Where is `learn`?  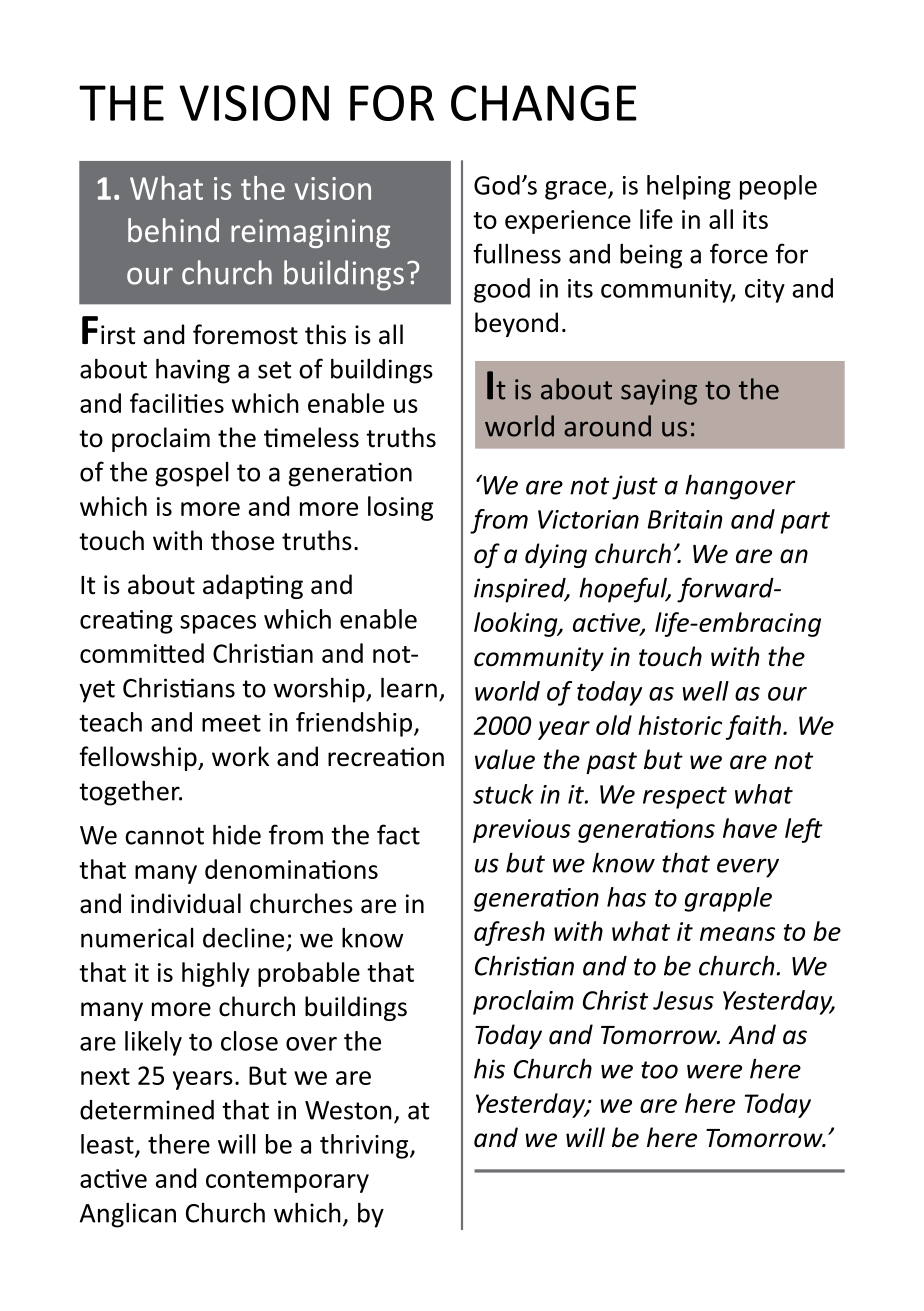 learn is located at coordinates (409, 687).
